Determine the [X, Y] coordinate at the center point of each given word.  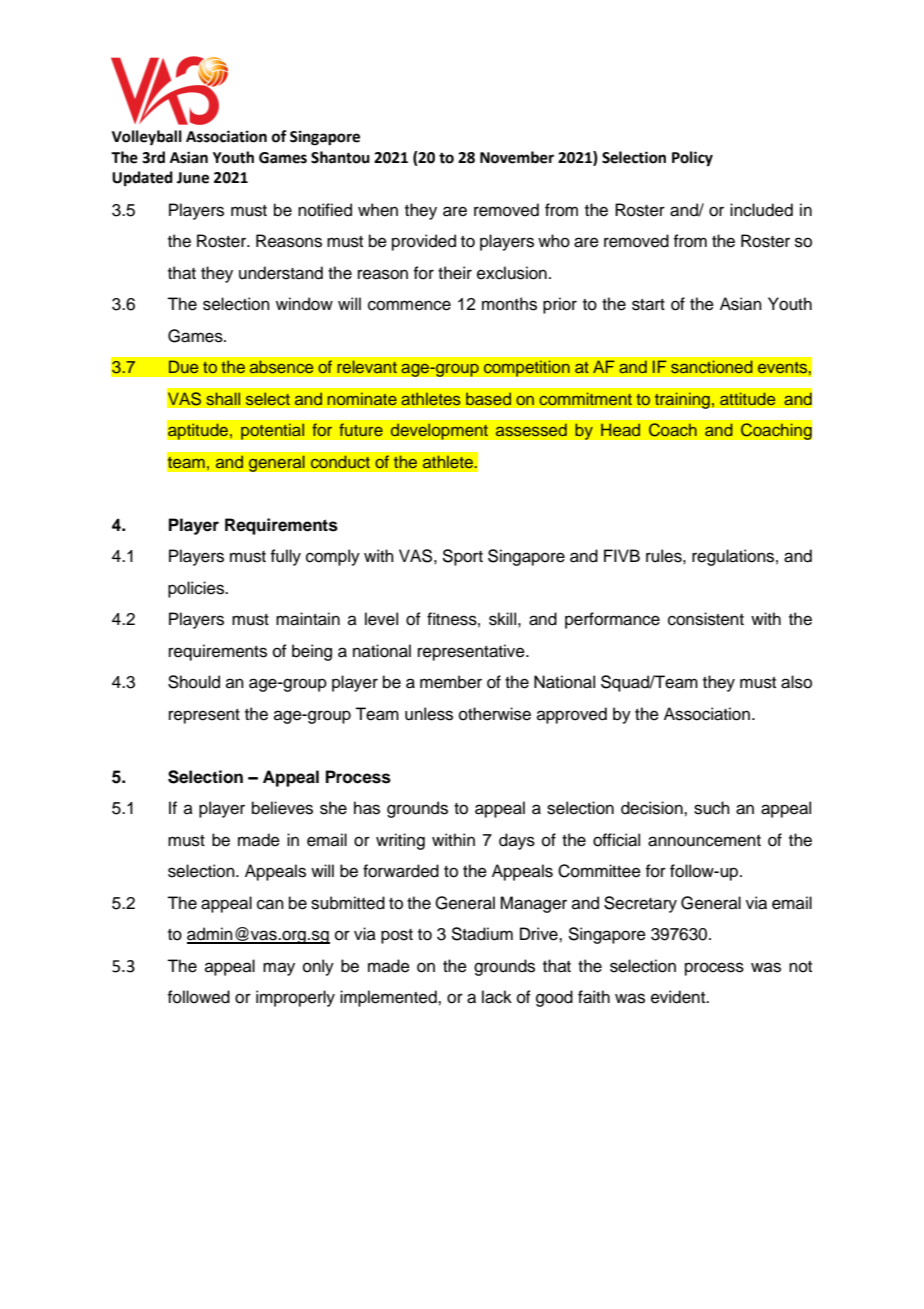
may [279, 969]
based [489, 399]
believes [282, 808]
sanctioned [712, 367]
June [193, 178]
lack [497, 997]
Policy [692, 159]
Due [183, 367]
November [517, 157]
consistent [706, 619]
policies [197, 589]
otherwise [495, 714]
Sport [462, 557]
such [712, 808]
